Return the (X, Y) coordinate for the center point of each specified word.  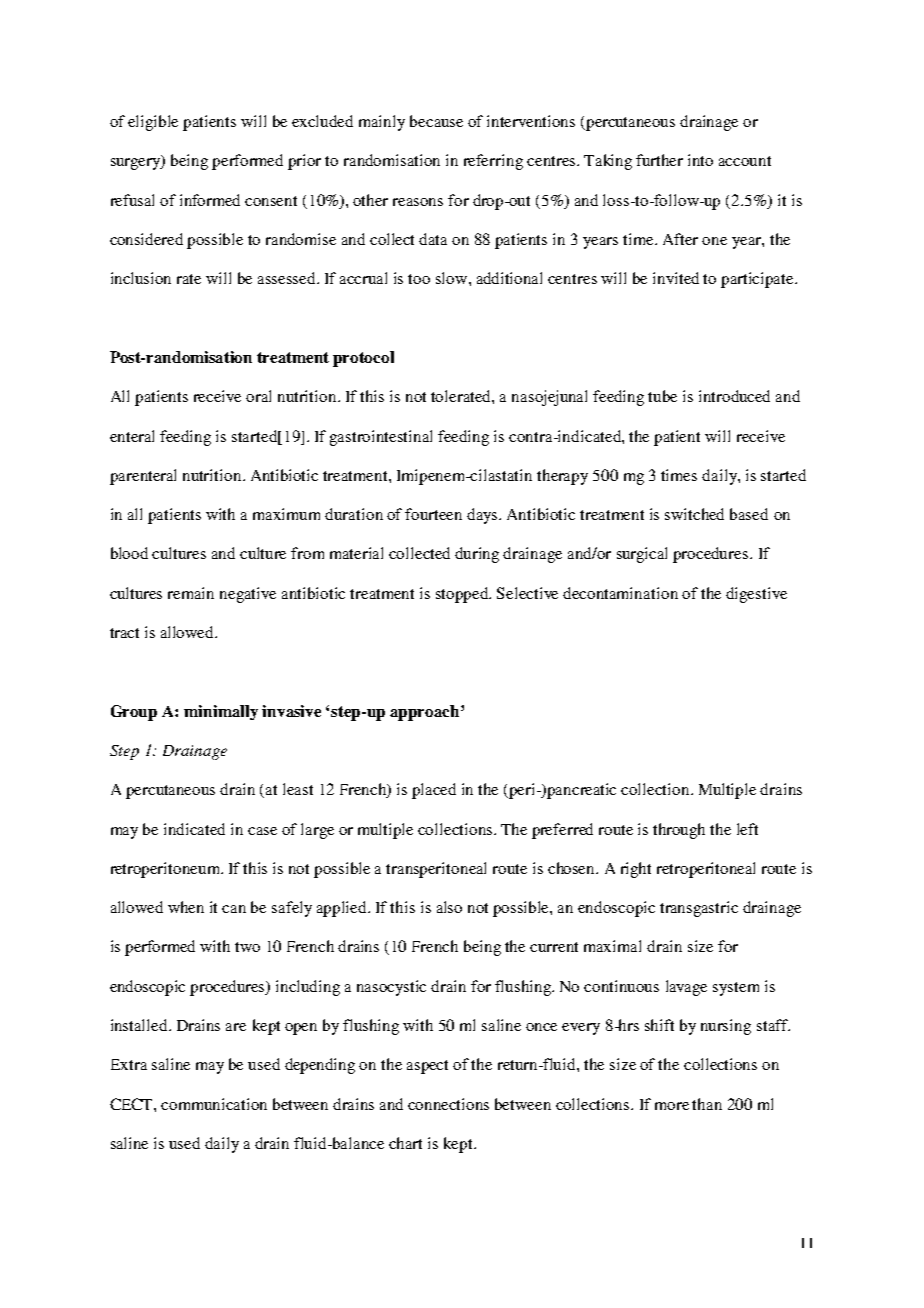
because (436, 121)
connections (448, 1104)
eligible (153, 123)
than (707, 1104)
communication (214, 1104)
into (700, 160)
